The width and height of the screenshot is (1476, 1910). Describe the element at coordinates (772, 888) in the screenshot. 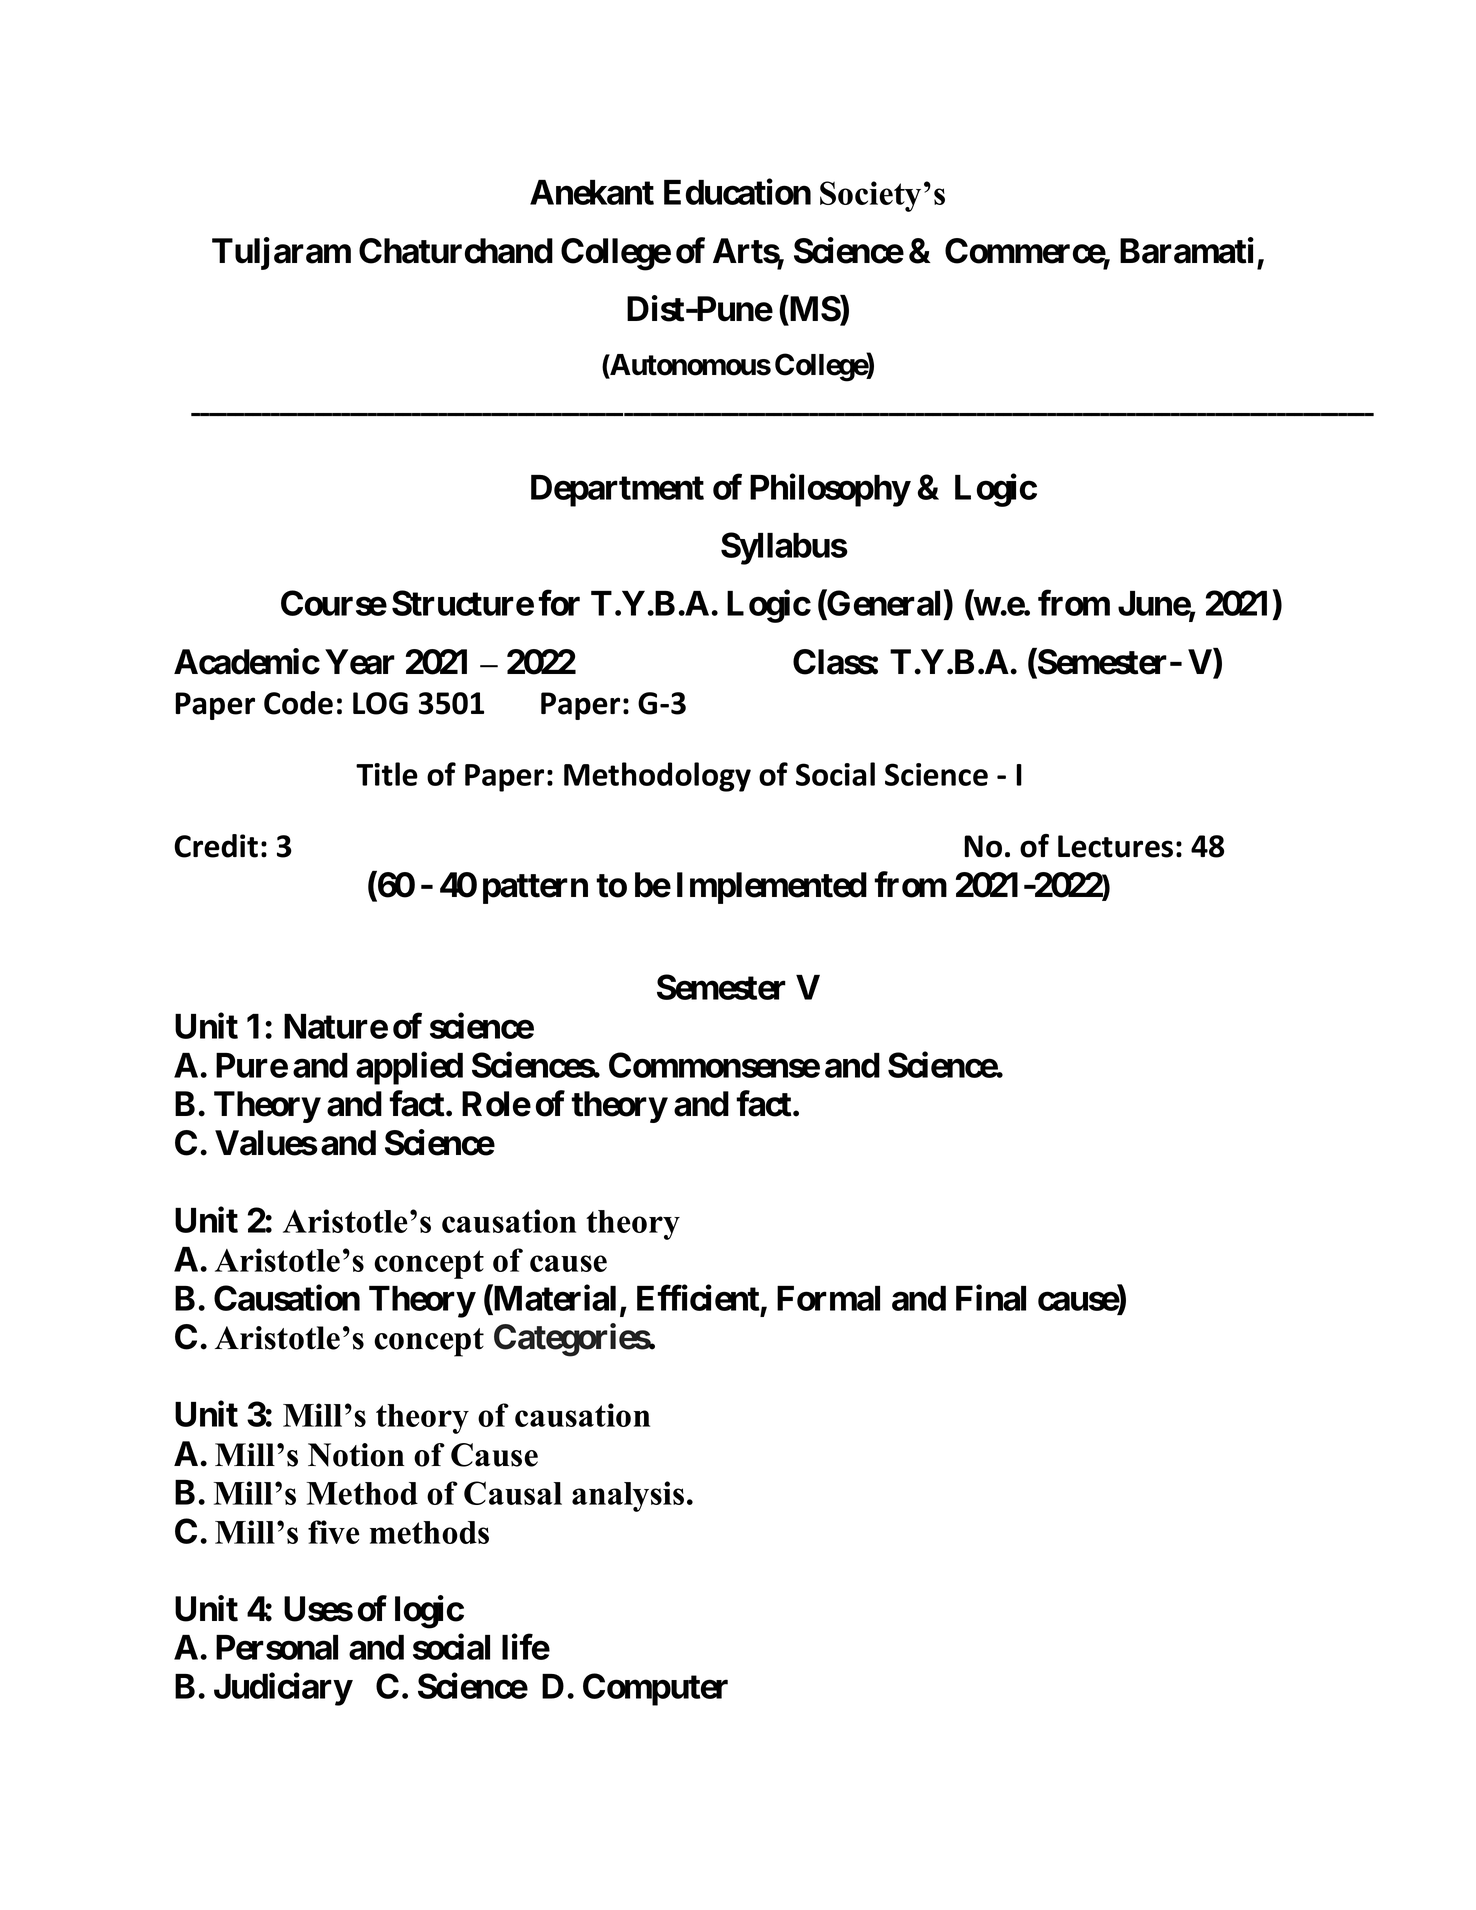

I see `Implemented` at that location.
